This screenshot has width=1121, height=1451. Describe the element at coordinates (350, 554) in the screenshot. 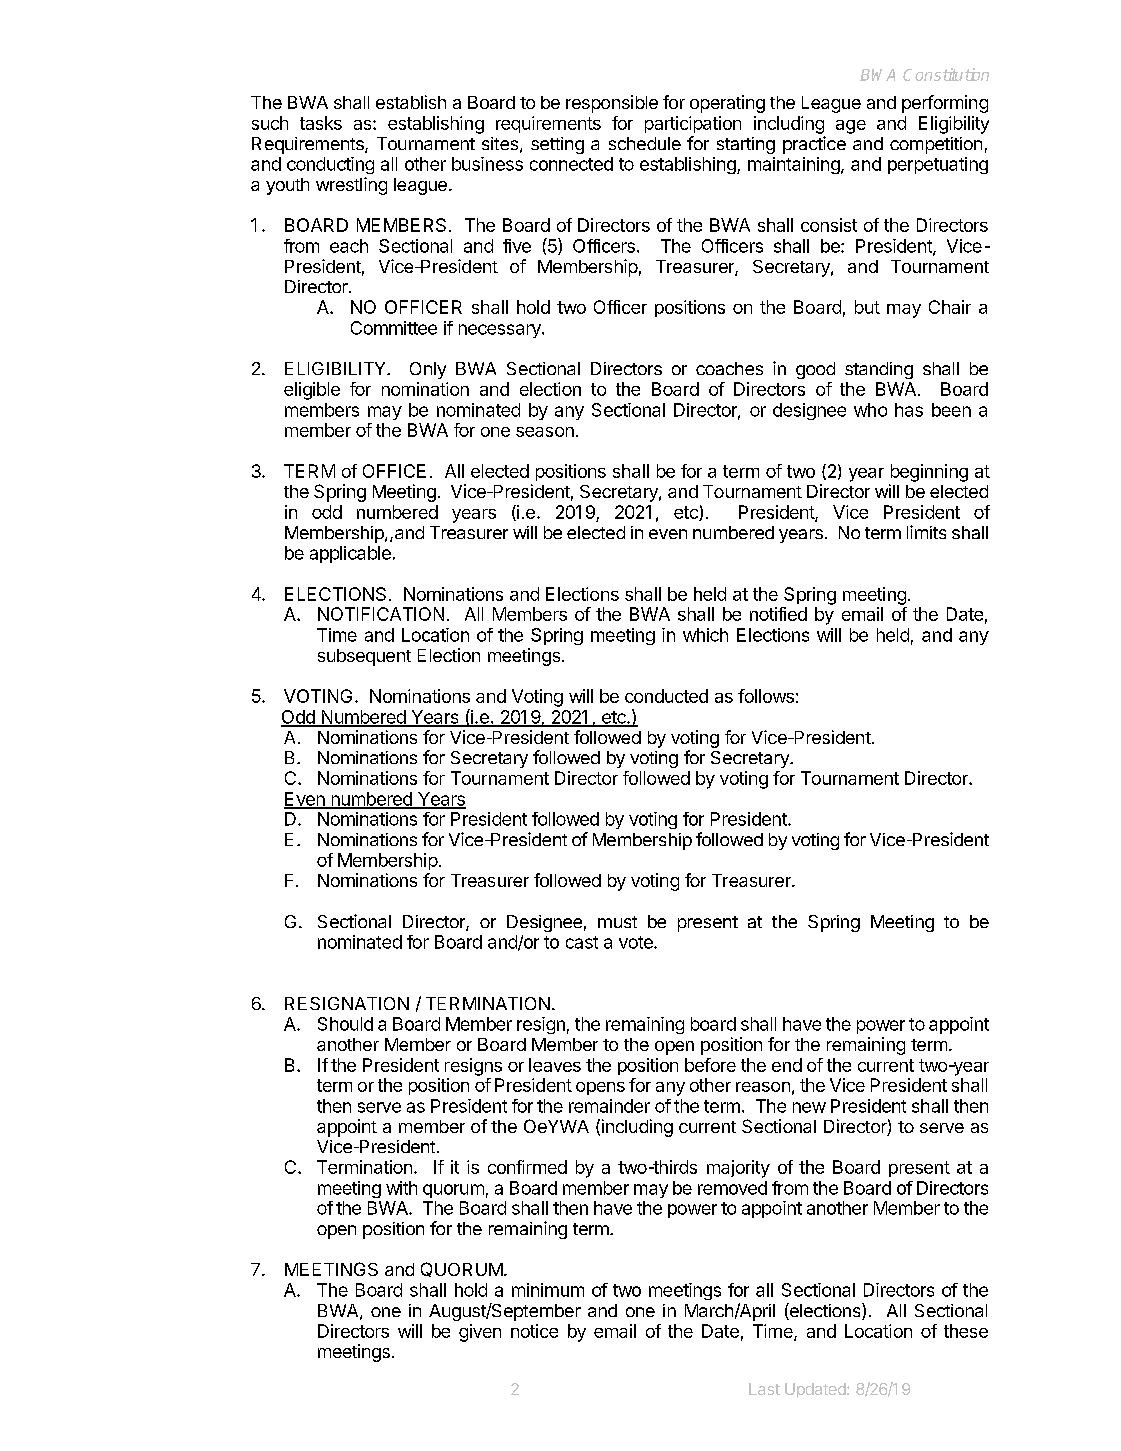

I see `applicable` at that location.
